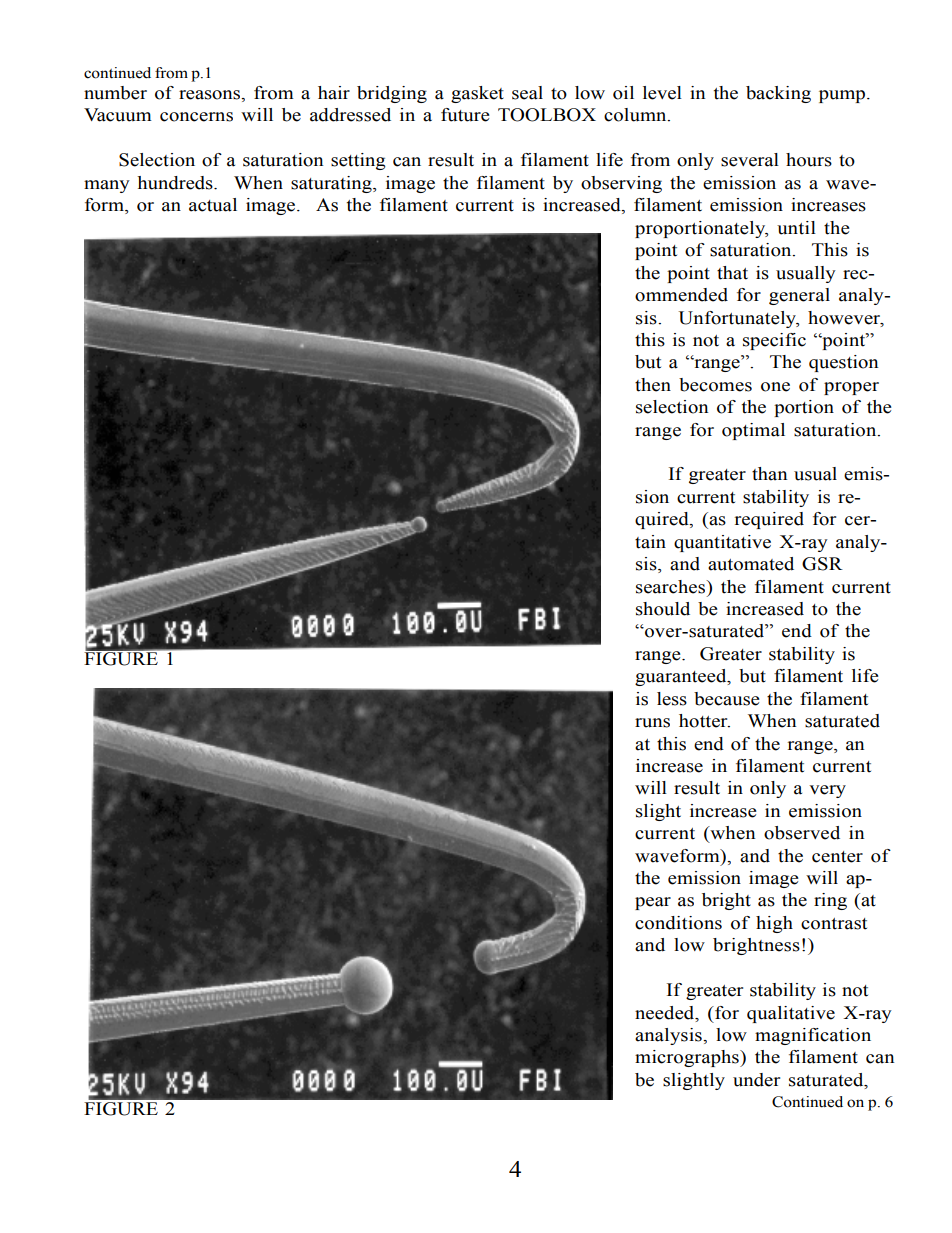 The image size is (952, 1233). Describe the element at coordinates (751, 564) in the screenshot. I see `automated` at that location.
